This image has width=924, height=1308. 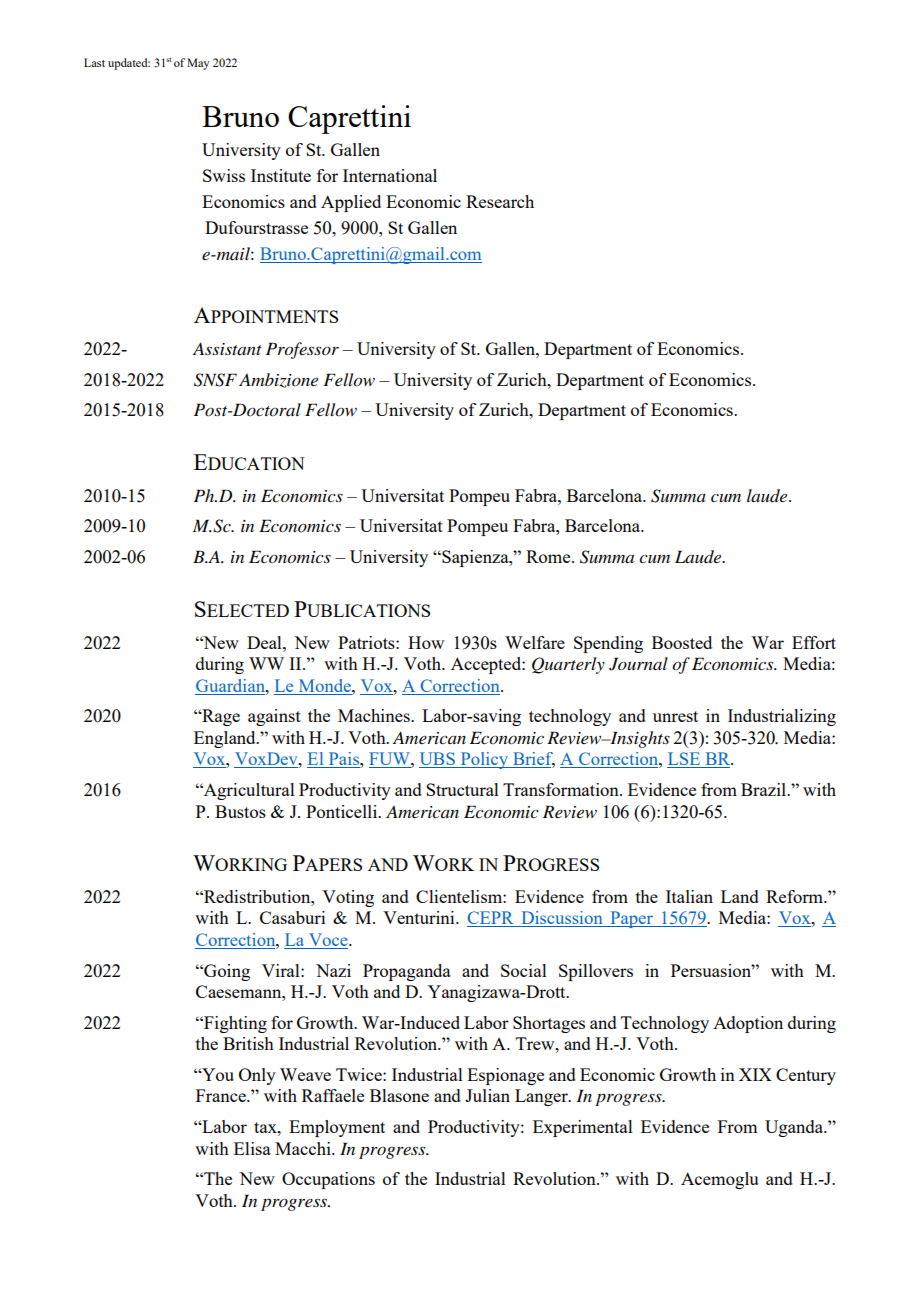 I want to click on Going, so click(x=226, y=972).
